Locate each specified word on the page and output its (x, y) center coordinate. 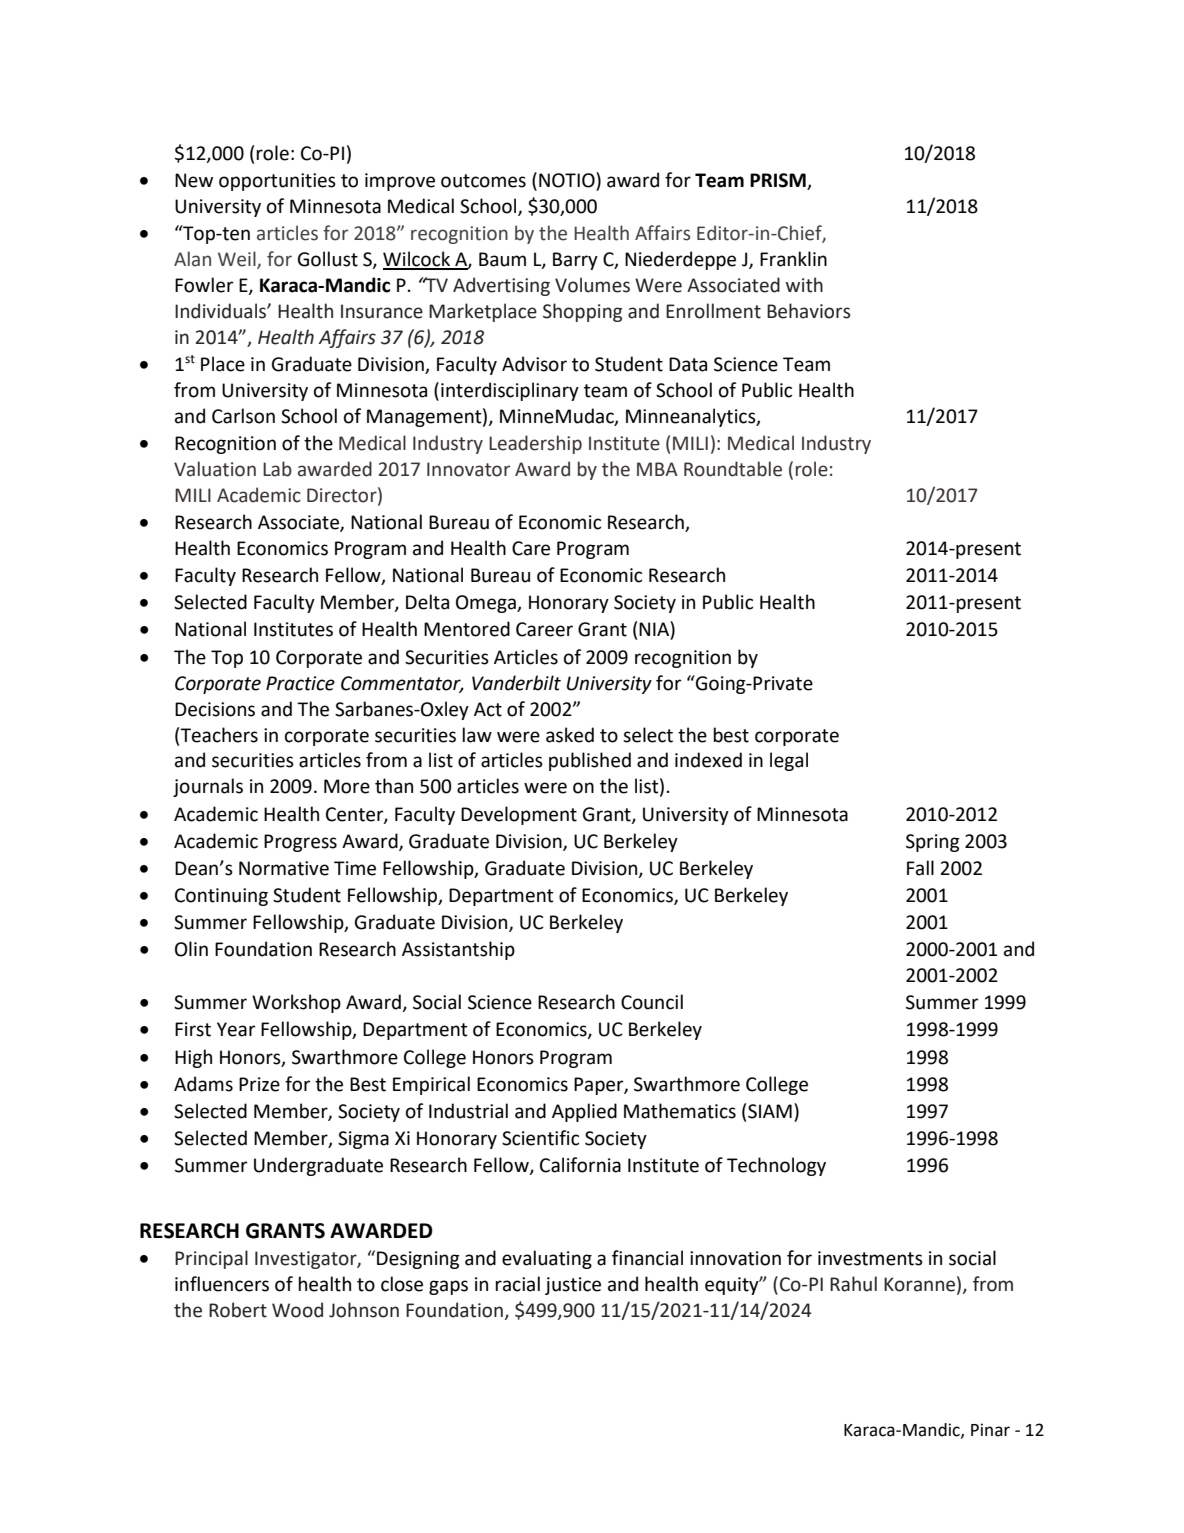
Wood (297, 1310)
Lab (277, 469)
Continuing (221, 897)
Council (652, 1002)
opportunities (277, 182)
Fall (920, 868)
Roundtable (733, 469)
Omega (487, 604)
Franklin (793, 259)
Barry (575, 261)
